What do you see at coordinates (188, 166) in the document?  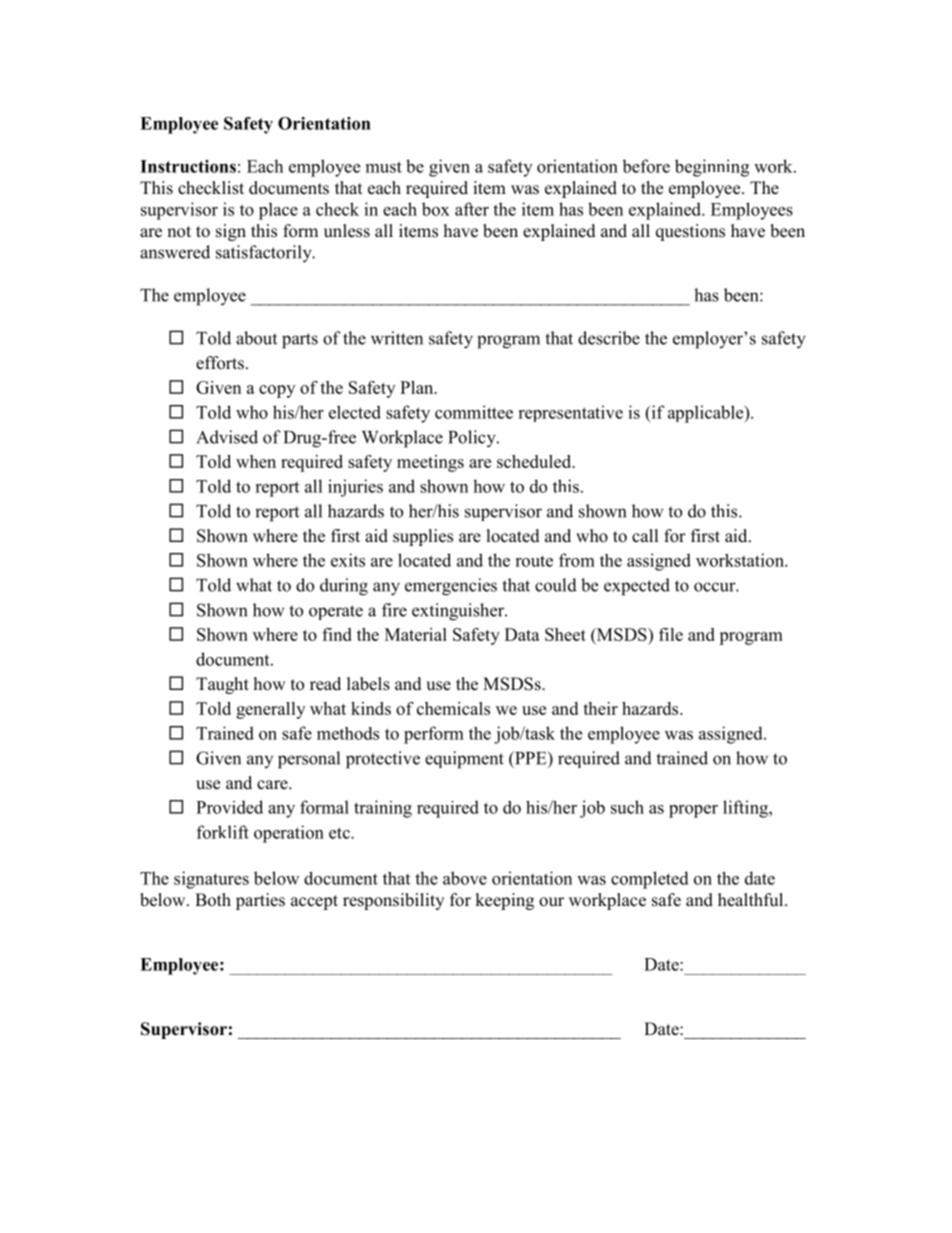 I see `Instructions` at bounding box center [188, 166].
